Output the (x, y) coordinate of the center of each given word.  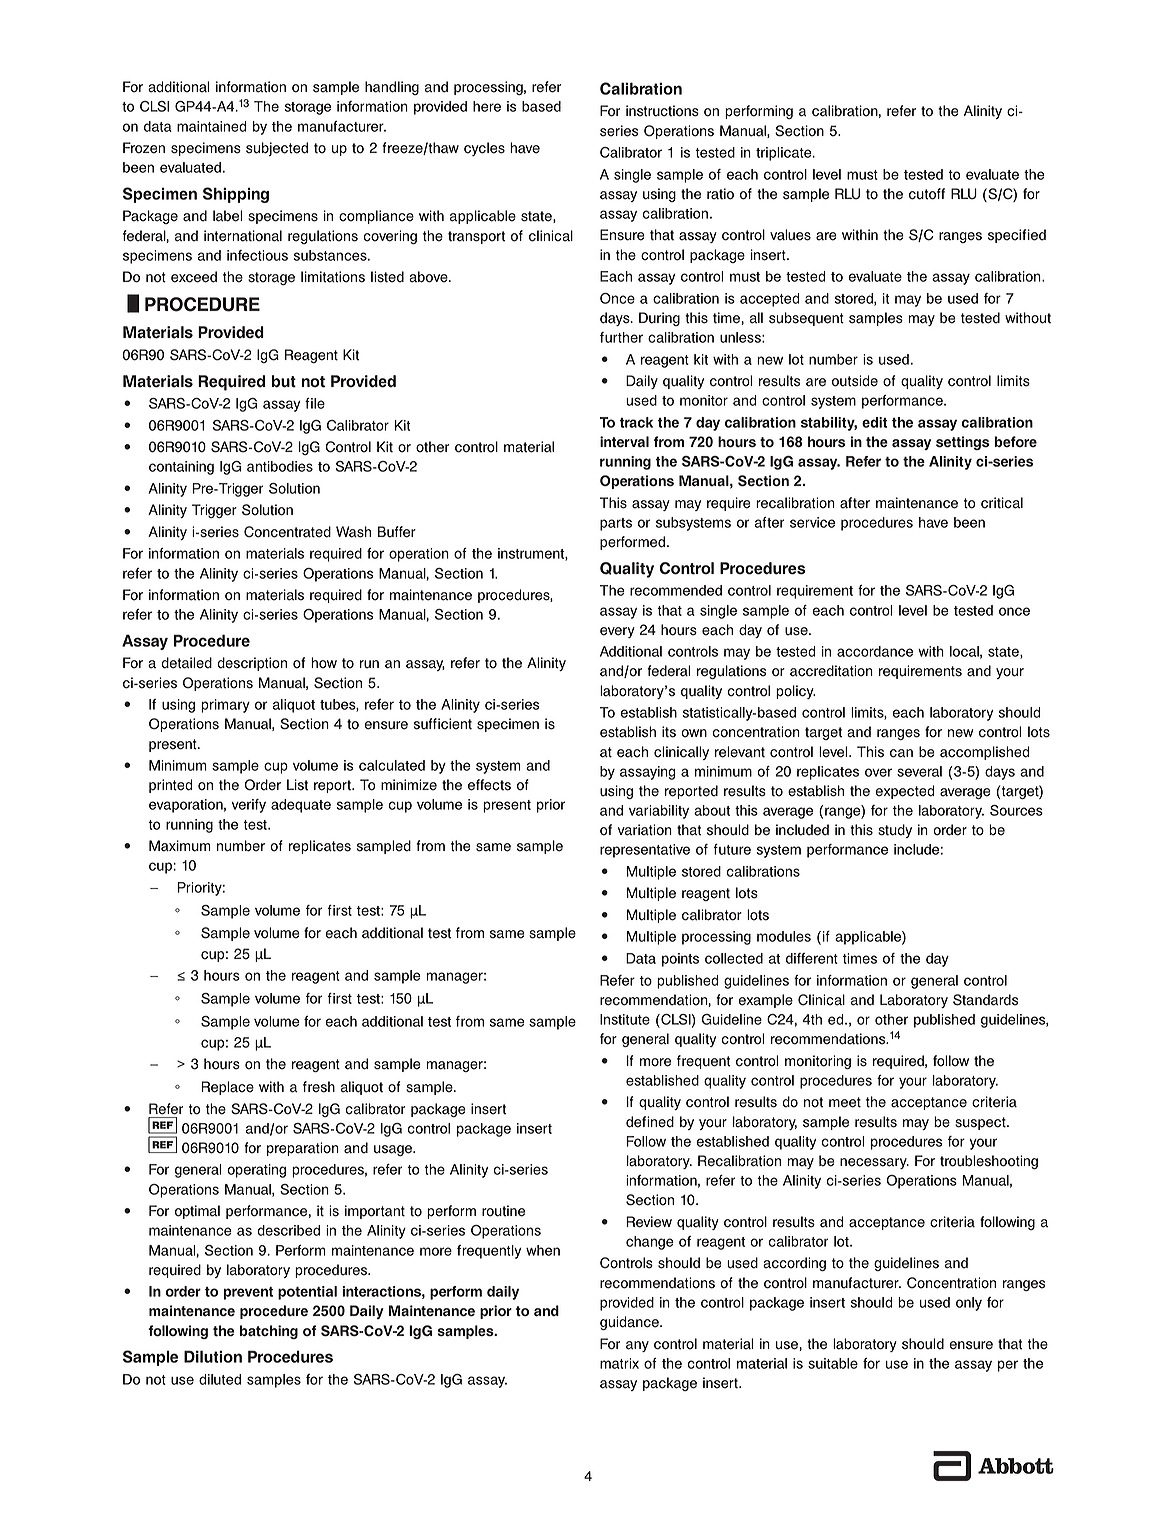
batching (269, 1332)
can (901, 753)
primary (225, 706)
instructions (662, 111)
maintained (212, 126)
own (694, 733)
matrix (619, 1363)
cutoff (927, 194)
